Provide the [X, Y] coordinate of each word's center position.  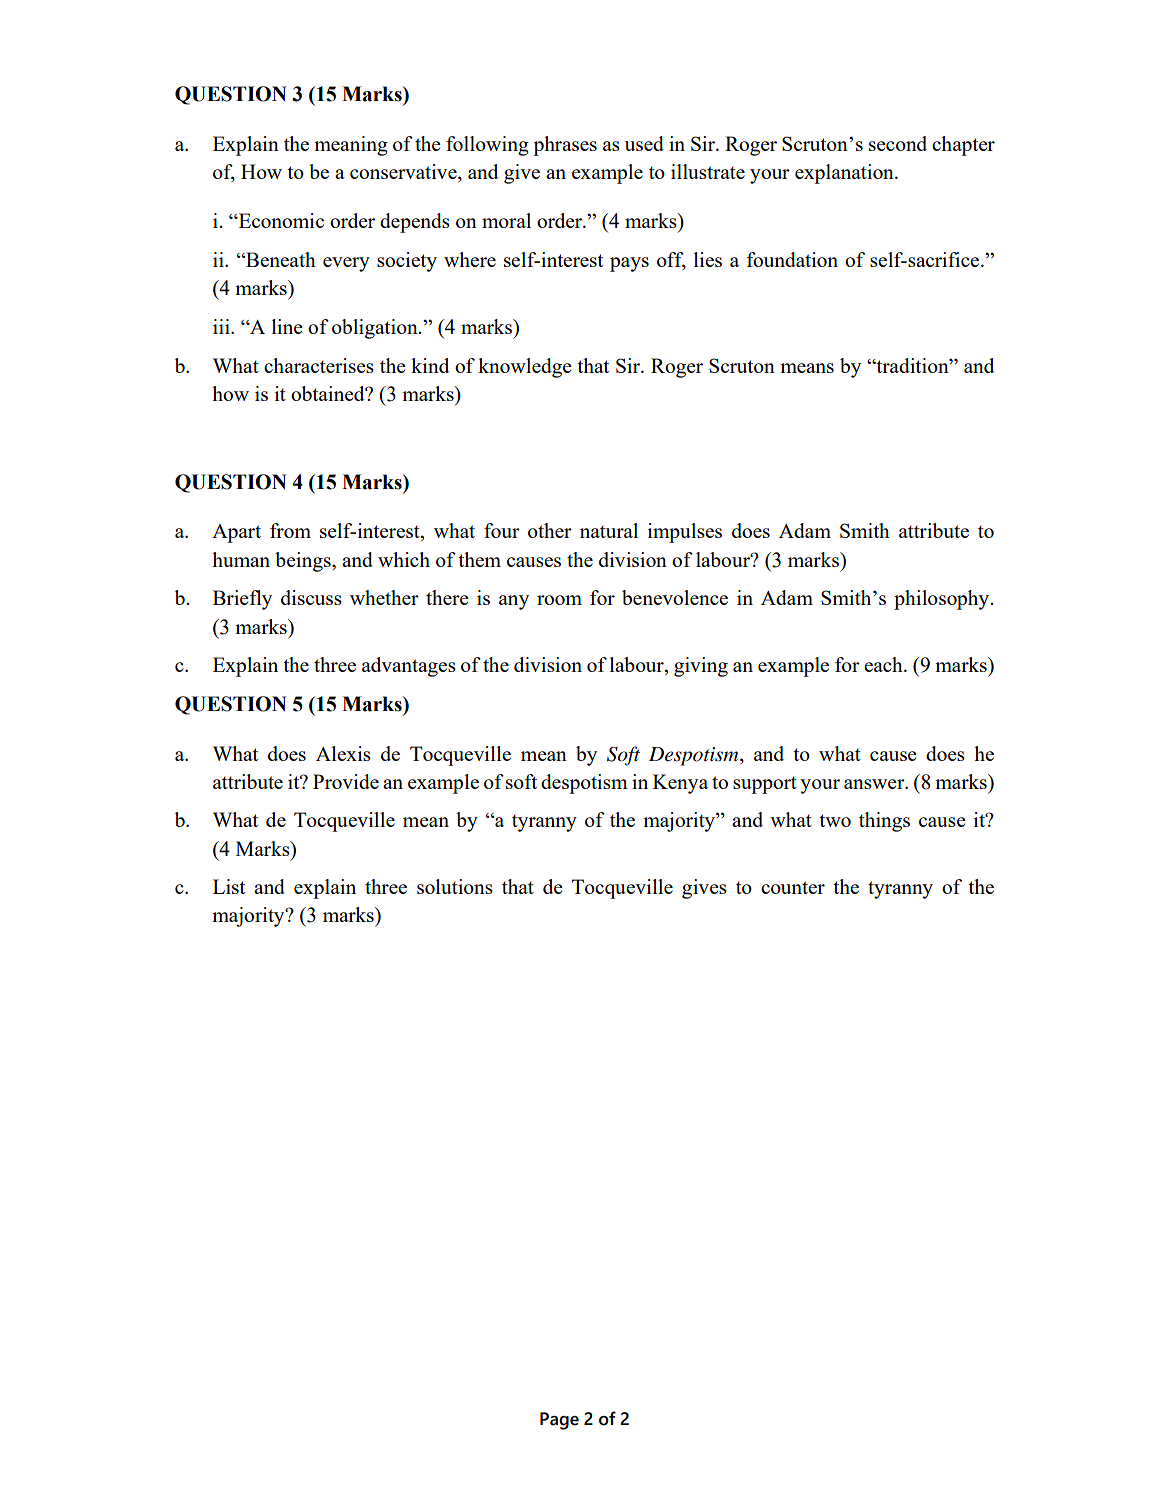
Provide [346, 781]
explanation [845, 174]
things [884, 822]
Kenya [680, 784]
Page [559, 1421]
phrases [565, 146]
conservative [404, 171]
